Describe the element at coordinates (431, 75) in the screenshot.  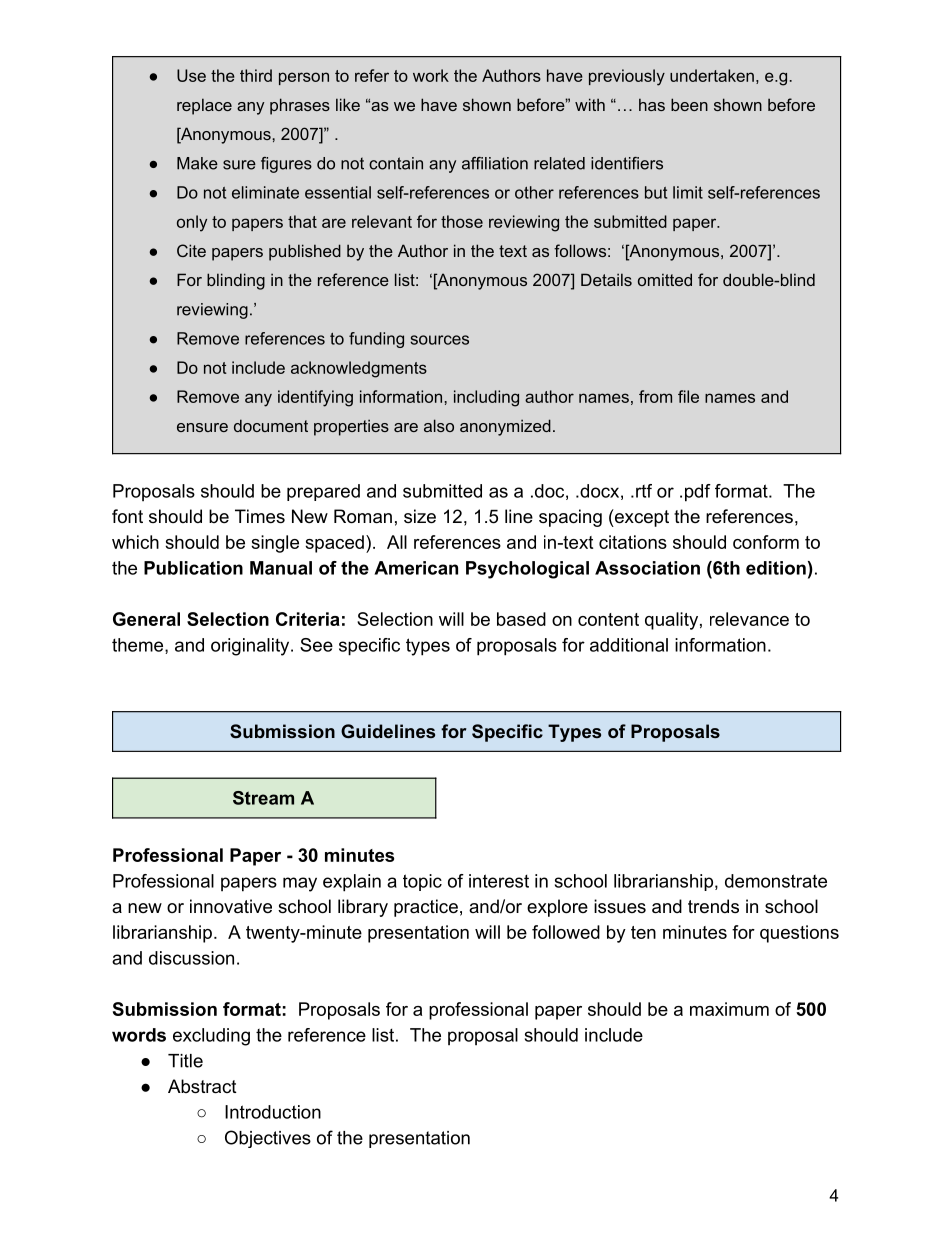
I see `work` at that location.
